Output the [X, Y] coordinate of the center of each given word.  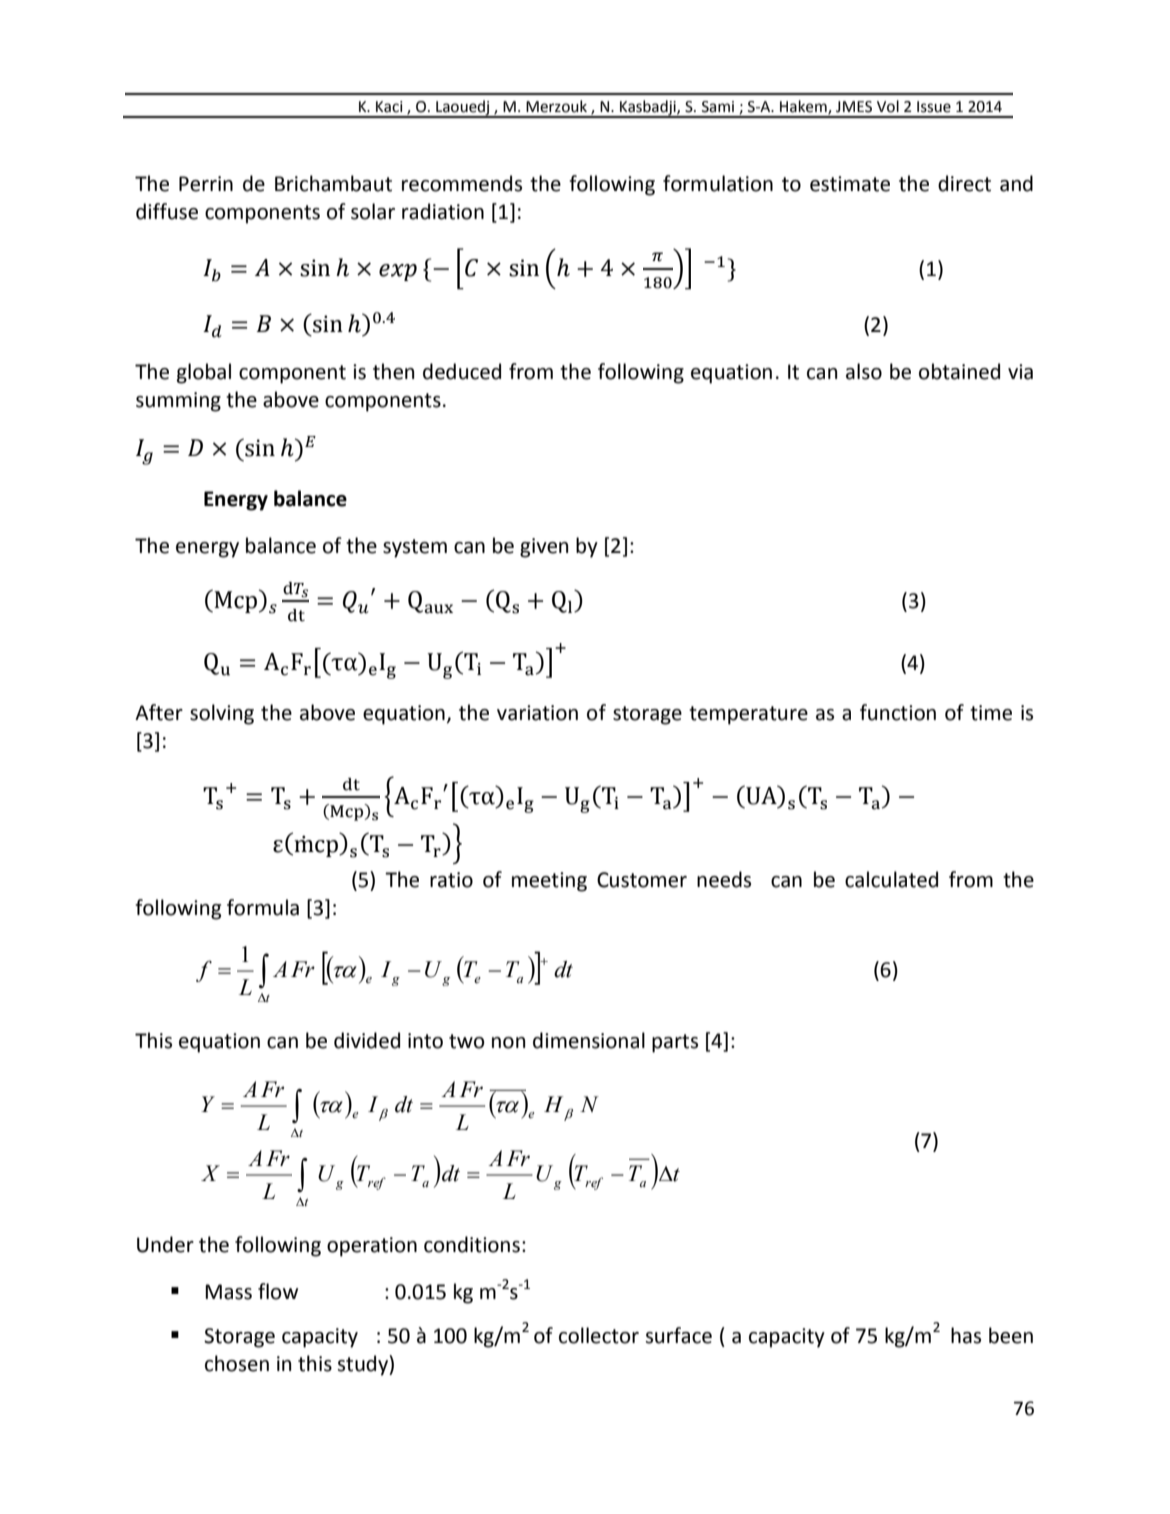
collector [599, 1335]
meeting [549, 882]
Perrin [206, 184]
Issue [934, 107]
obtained [959, 371]
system [415, 548]
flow [278, 1291]
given [544, 548]
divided [367, 1040]
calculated [891, 879]
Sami [718, 107]
